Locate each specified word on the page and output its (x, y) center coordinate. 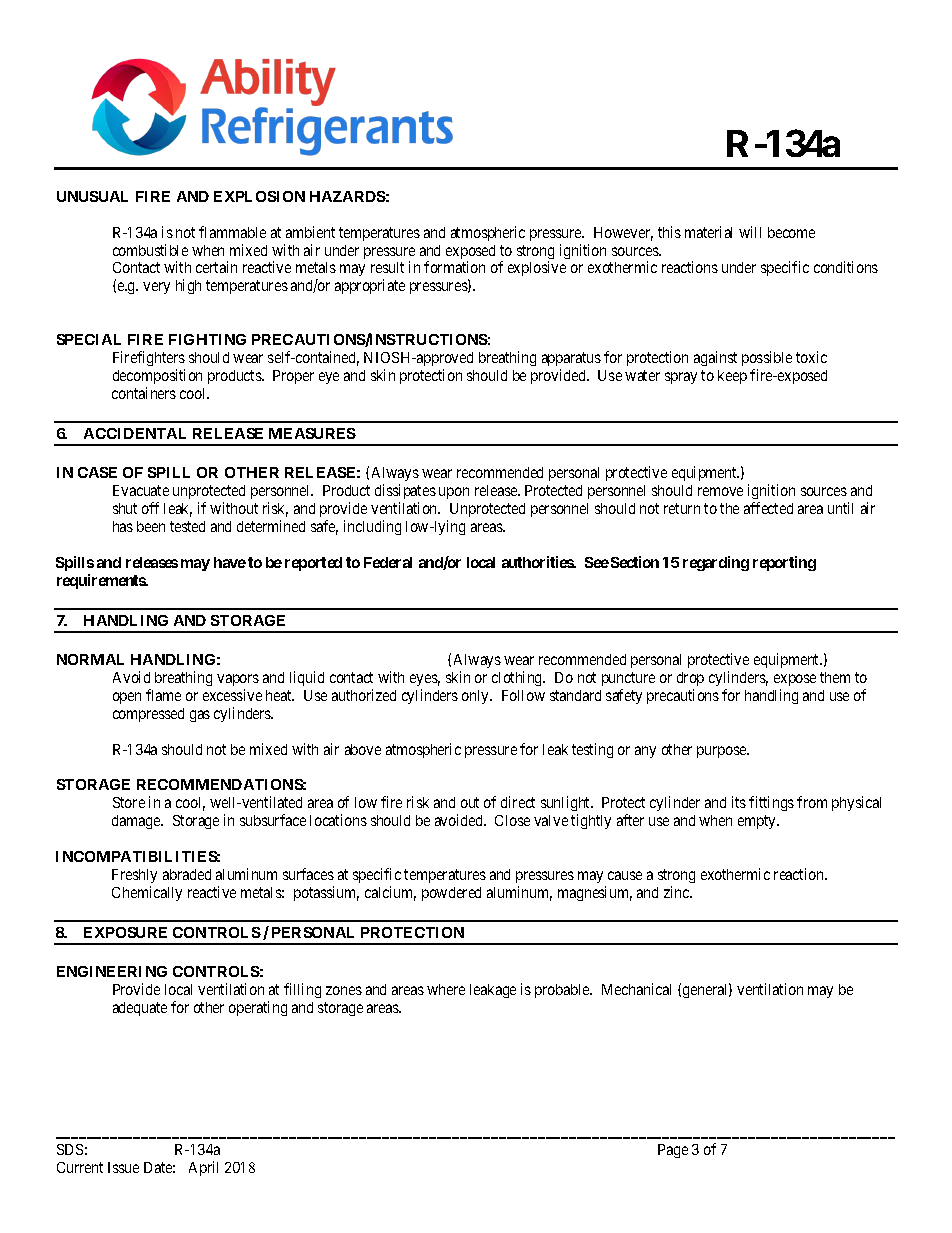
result (387, 267)
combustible (150, 250)
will (750, 232)
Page (673, 1151)
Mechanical (636, 989)
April (203, 1168)
